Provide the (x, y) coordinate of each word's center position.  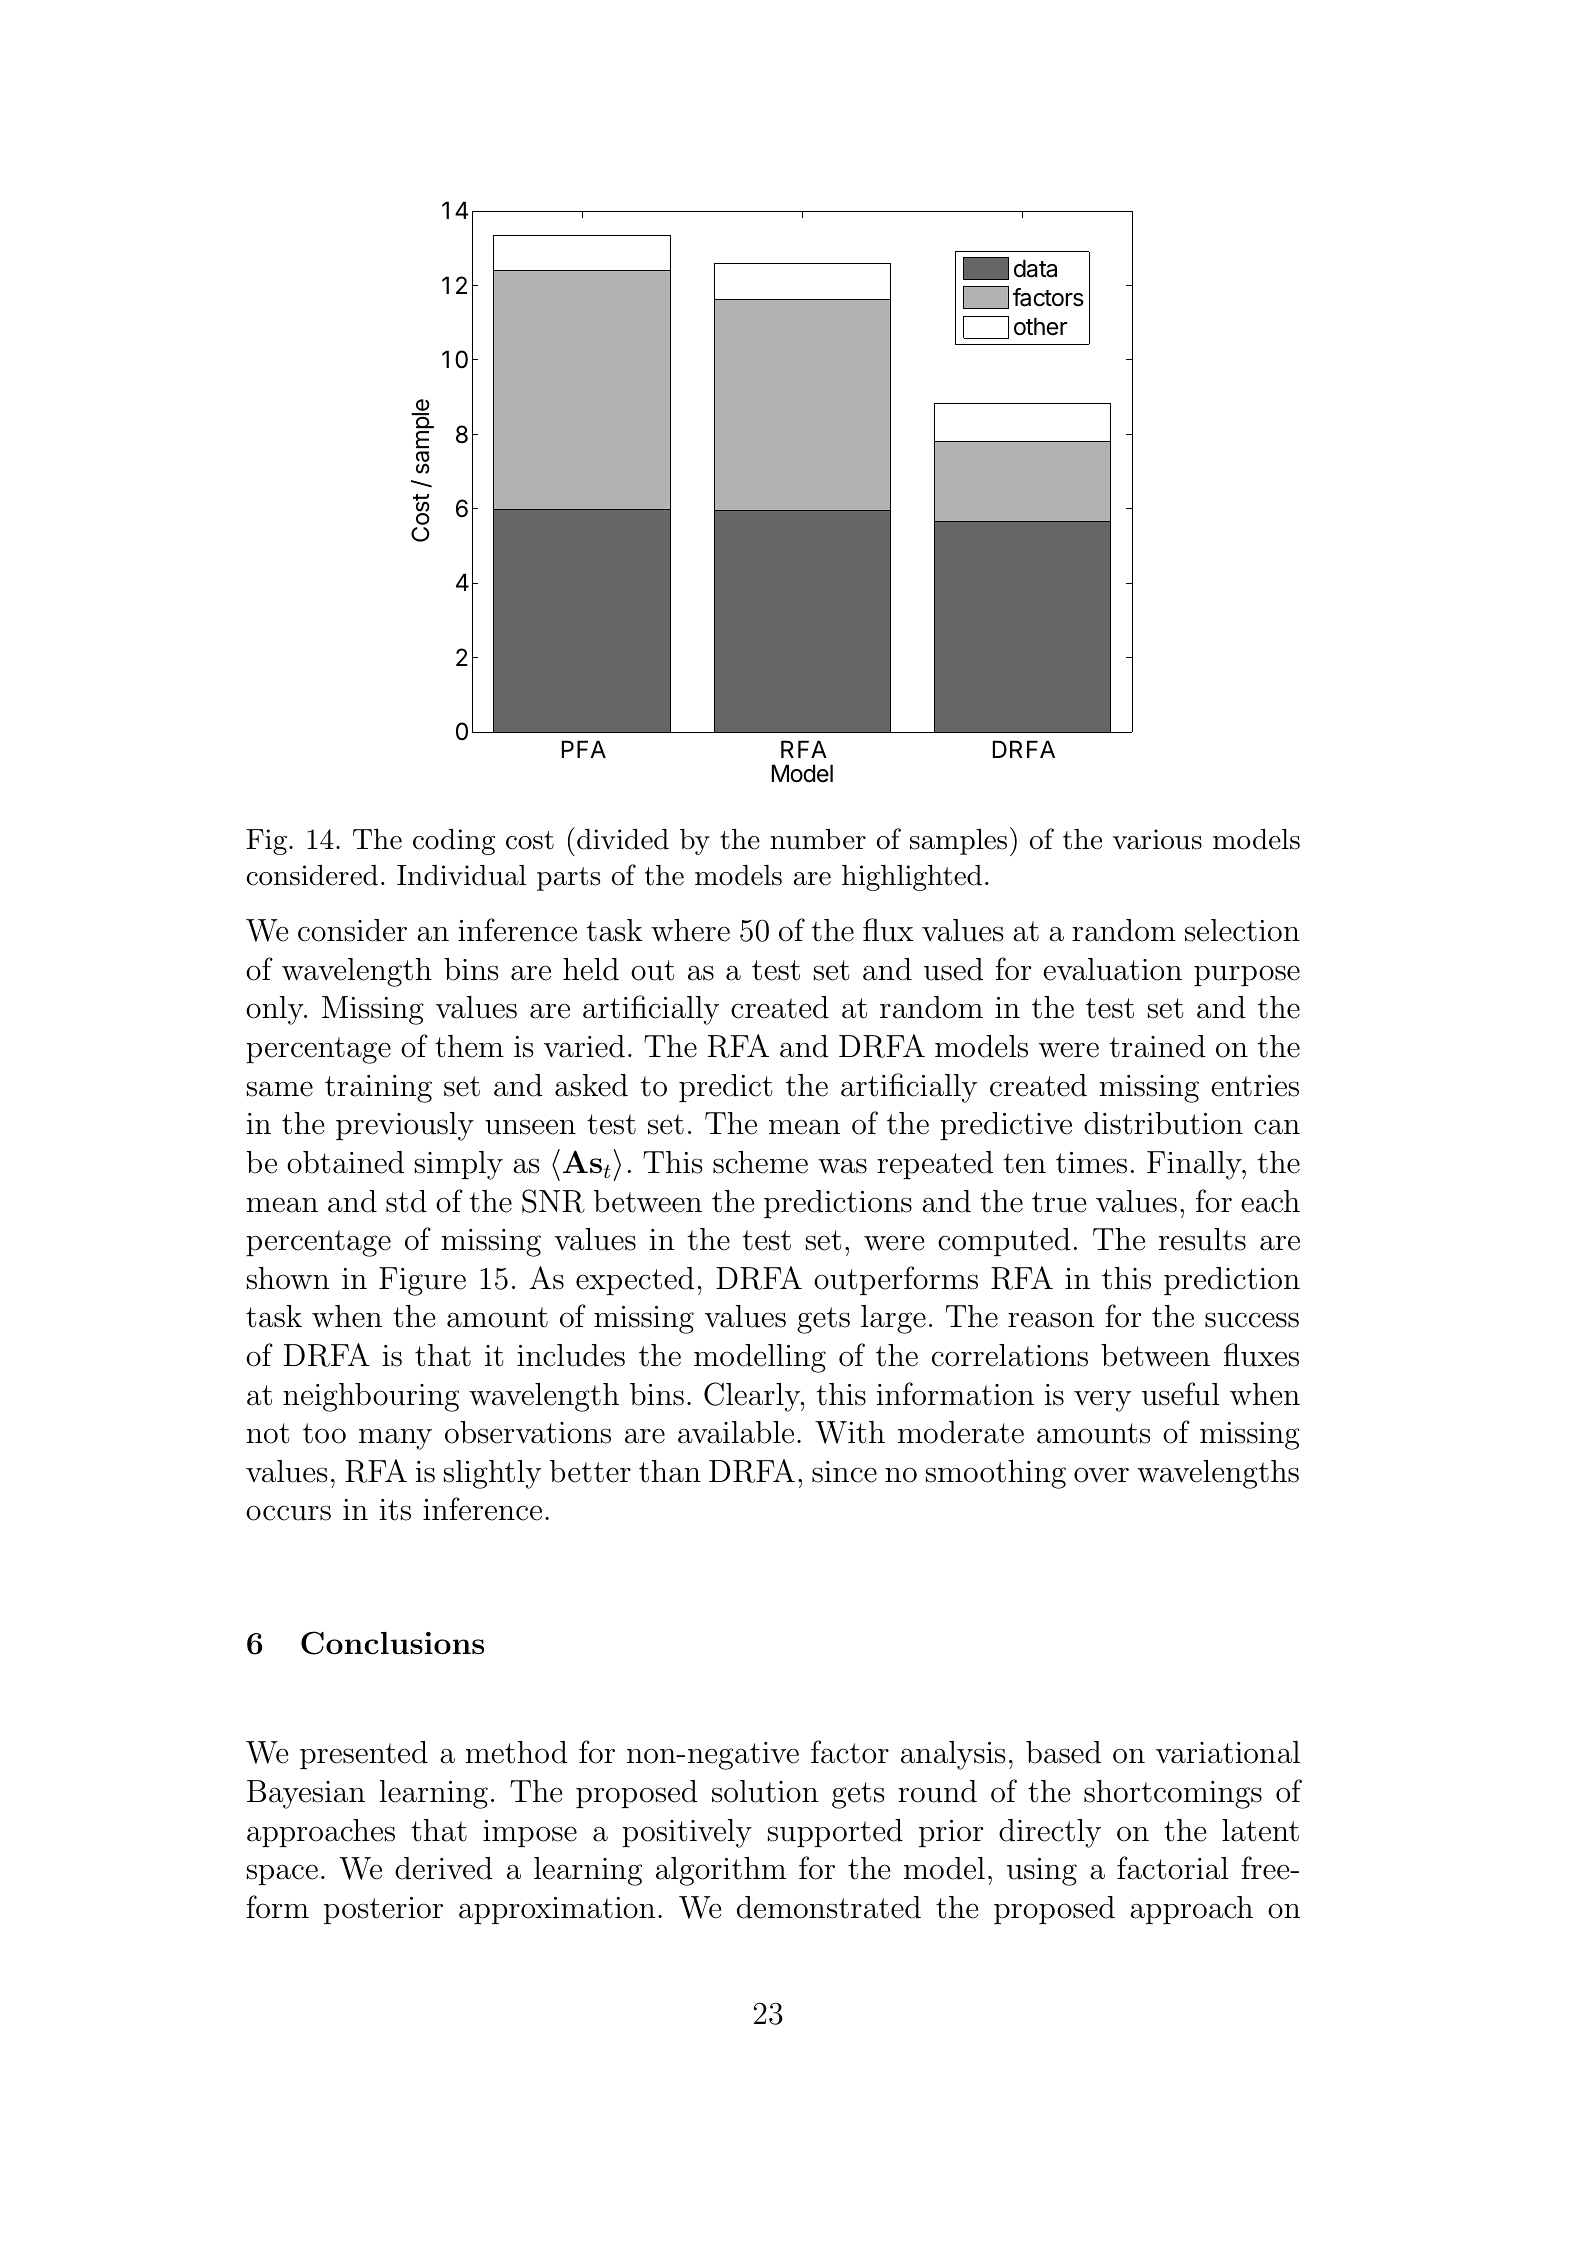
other (1040, 326)
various (1157, 839)
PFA (584, 749)
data (1035, 268)
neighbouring (371, 1397)
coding (454, 842)
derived (444, 1868)
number (818, 839)
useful (1180, 1394)
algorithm (721, 1871)
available (736, 1432)
